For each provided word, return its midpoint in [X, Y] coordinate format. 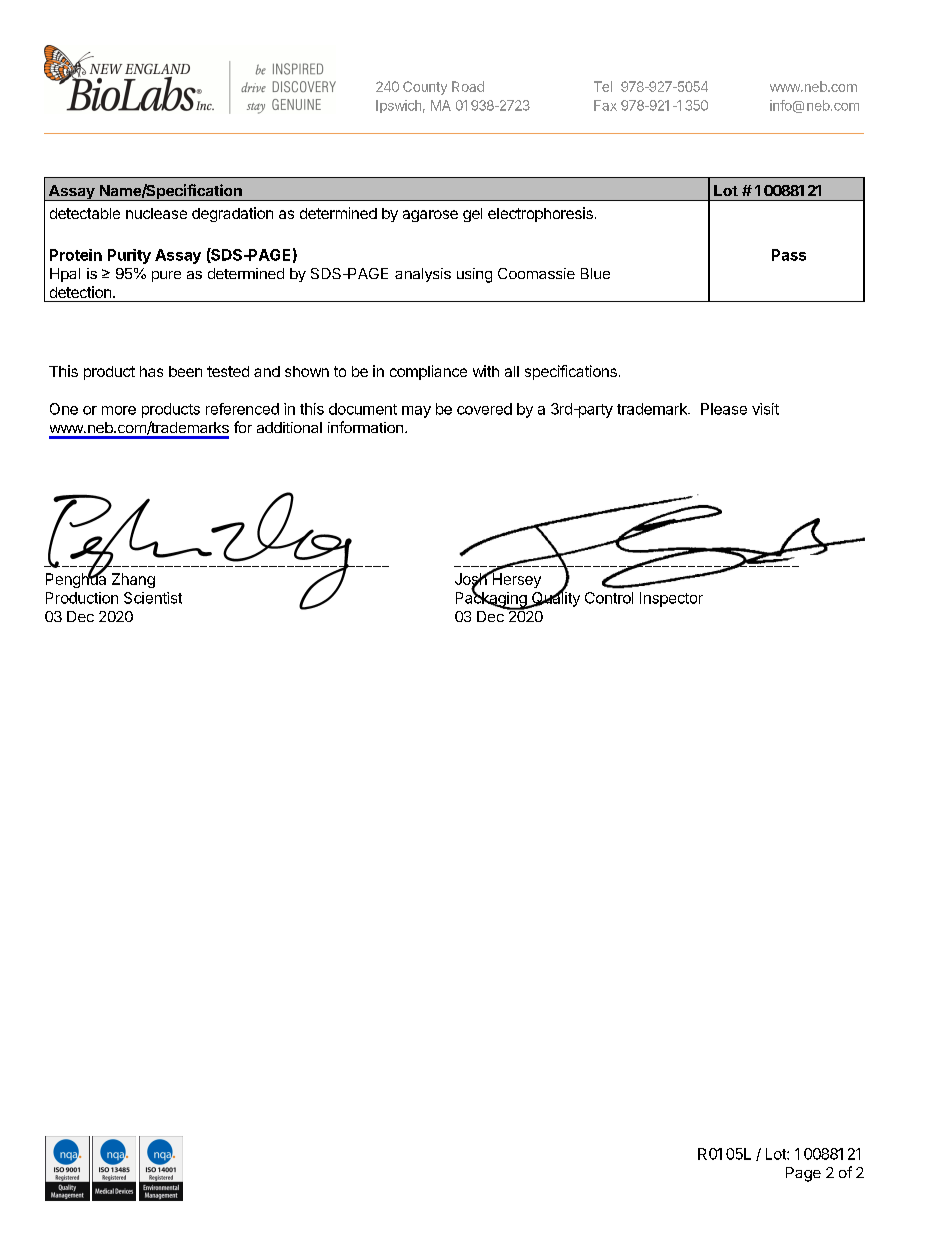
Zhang [133, 580]
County [425, 88]
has [151, 371]
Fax [605, 105]
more [119, 410]
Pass [789, 255]
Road [468, 86]
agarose [430, 216]
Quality [554, 598]
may [416, 412]
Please [724, 409]
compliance [428, 372]
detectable [85, 213]
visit [765, 409]
